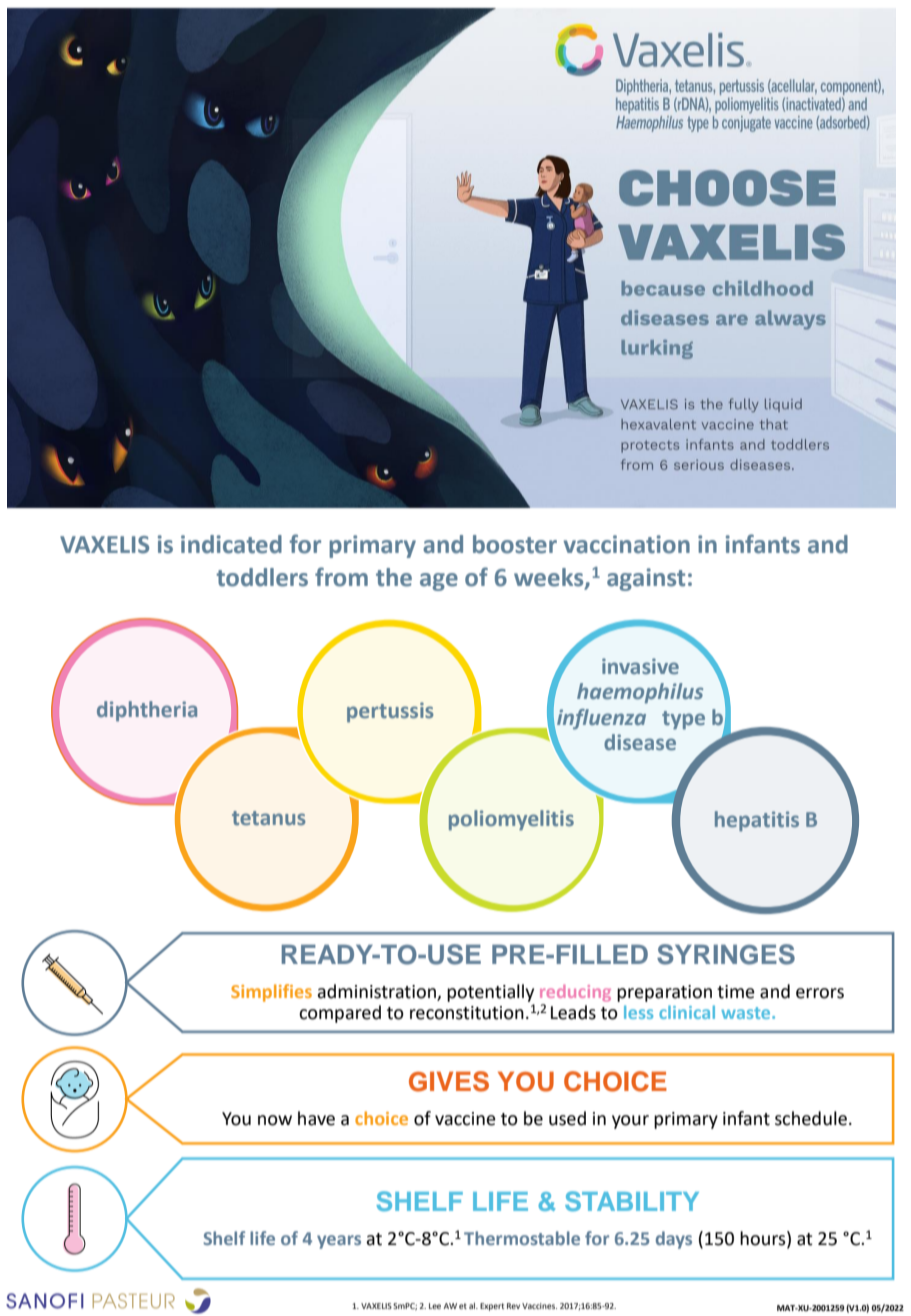 The image size is (911, 1316). Describe the element at coordinates (646, 579) in the document. I see `against` at that location.
